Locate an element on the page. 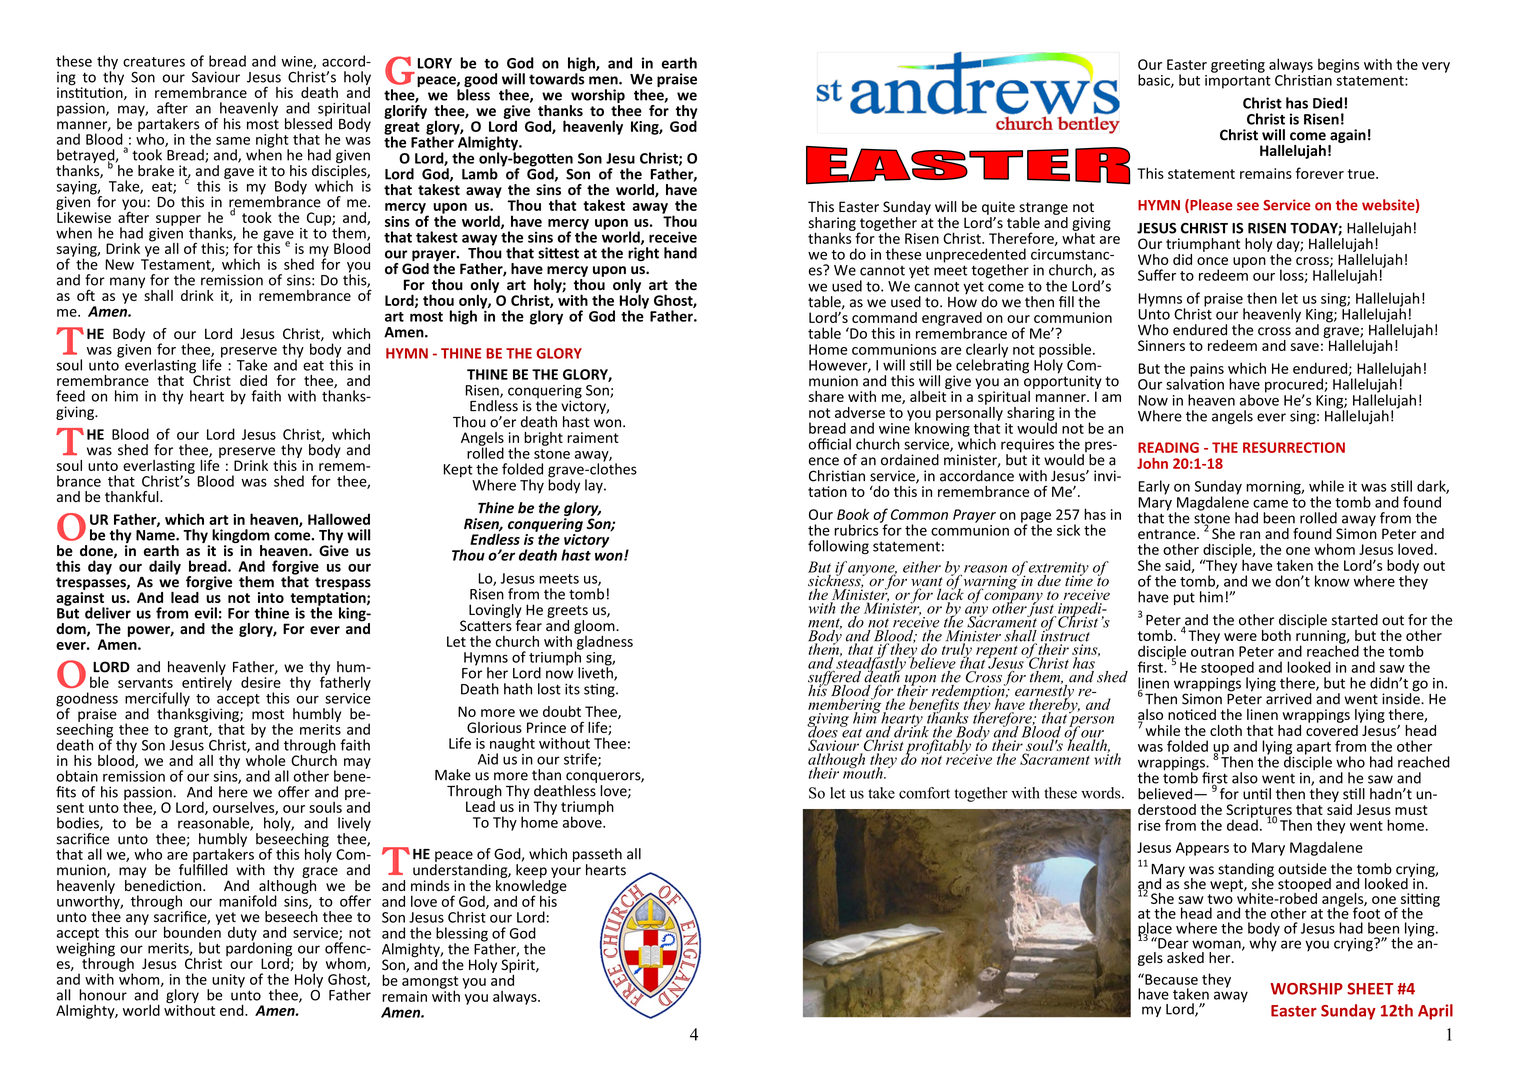 This image has width=1515, height=1071. strife is located at coordinates (581, 760).
